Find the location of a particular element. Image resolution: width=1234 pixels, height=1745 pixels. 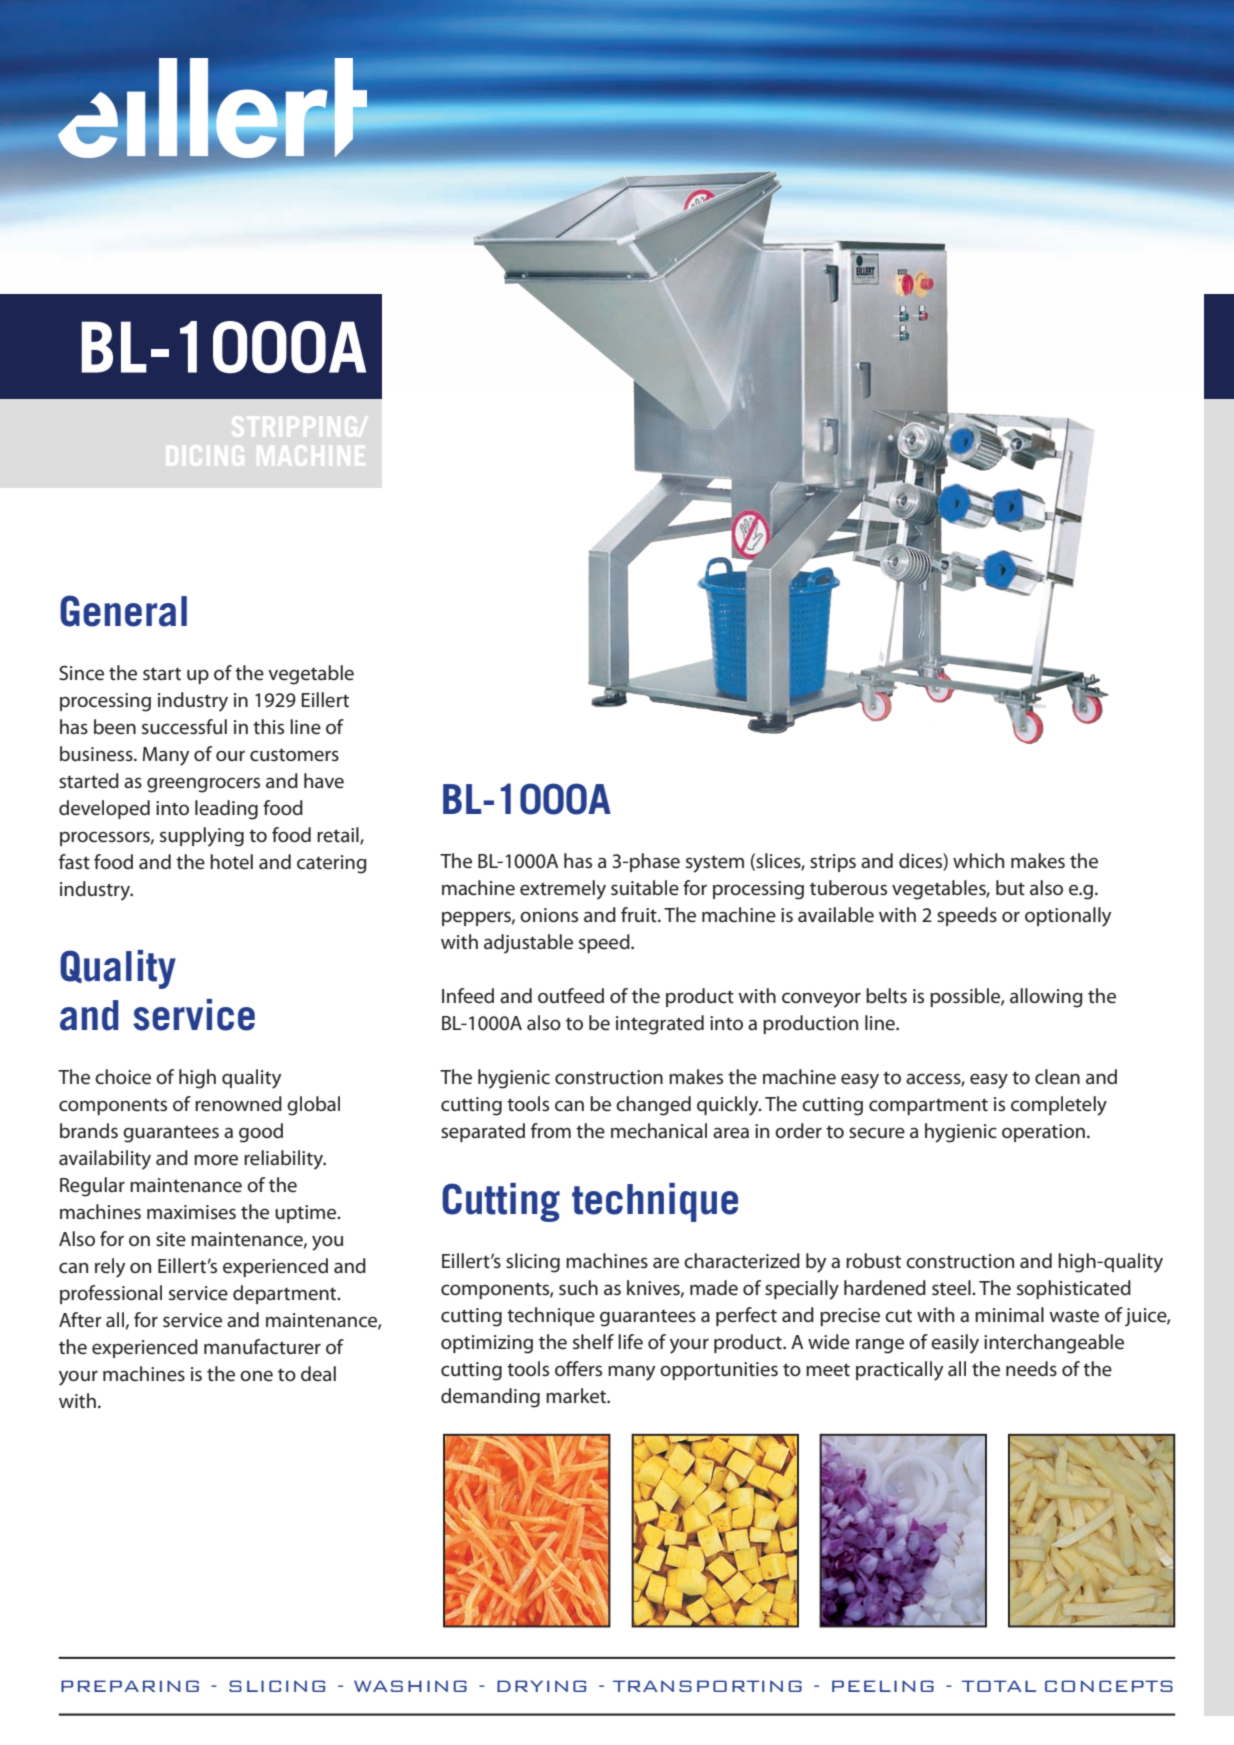

this is located at coordinates (268, 727).
